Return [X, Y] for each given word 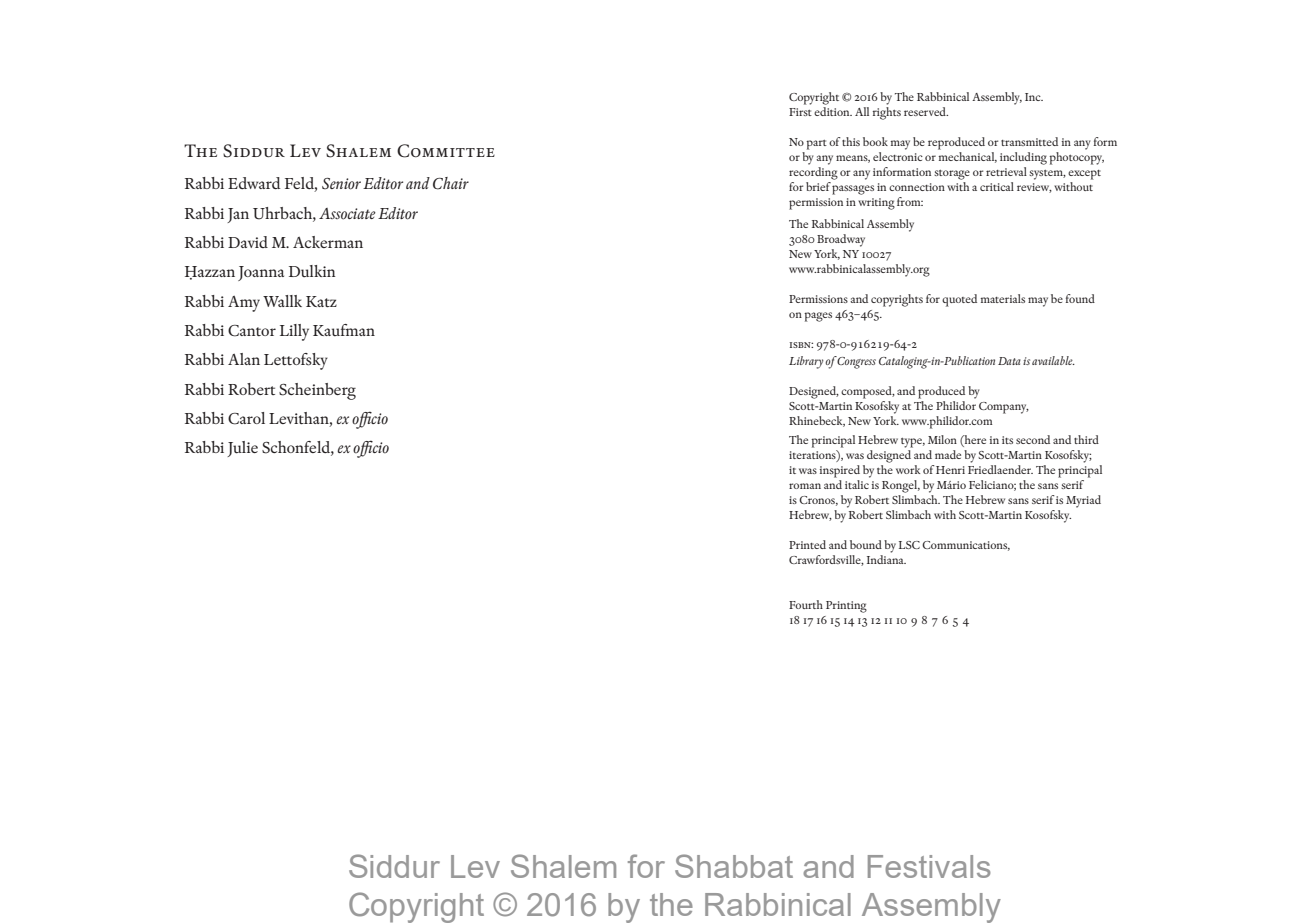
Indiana [886, 559]
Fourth [806, 604]
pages [818, 317]
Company [1004, 408]
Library [806, 362]
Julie [242, 449]
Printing [846, 607]
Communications [966, 546]
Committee [446, 151]
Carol [246, 418]
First [800, 112]
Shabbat [734, 866]
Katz [321, 301]
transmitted [1029, 141]
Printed [807, 544]
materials [1003, 298]
